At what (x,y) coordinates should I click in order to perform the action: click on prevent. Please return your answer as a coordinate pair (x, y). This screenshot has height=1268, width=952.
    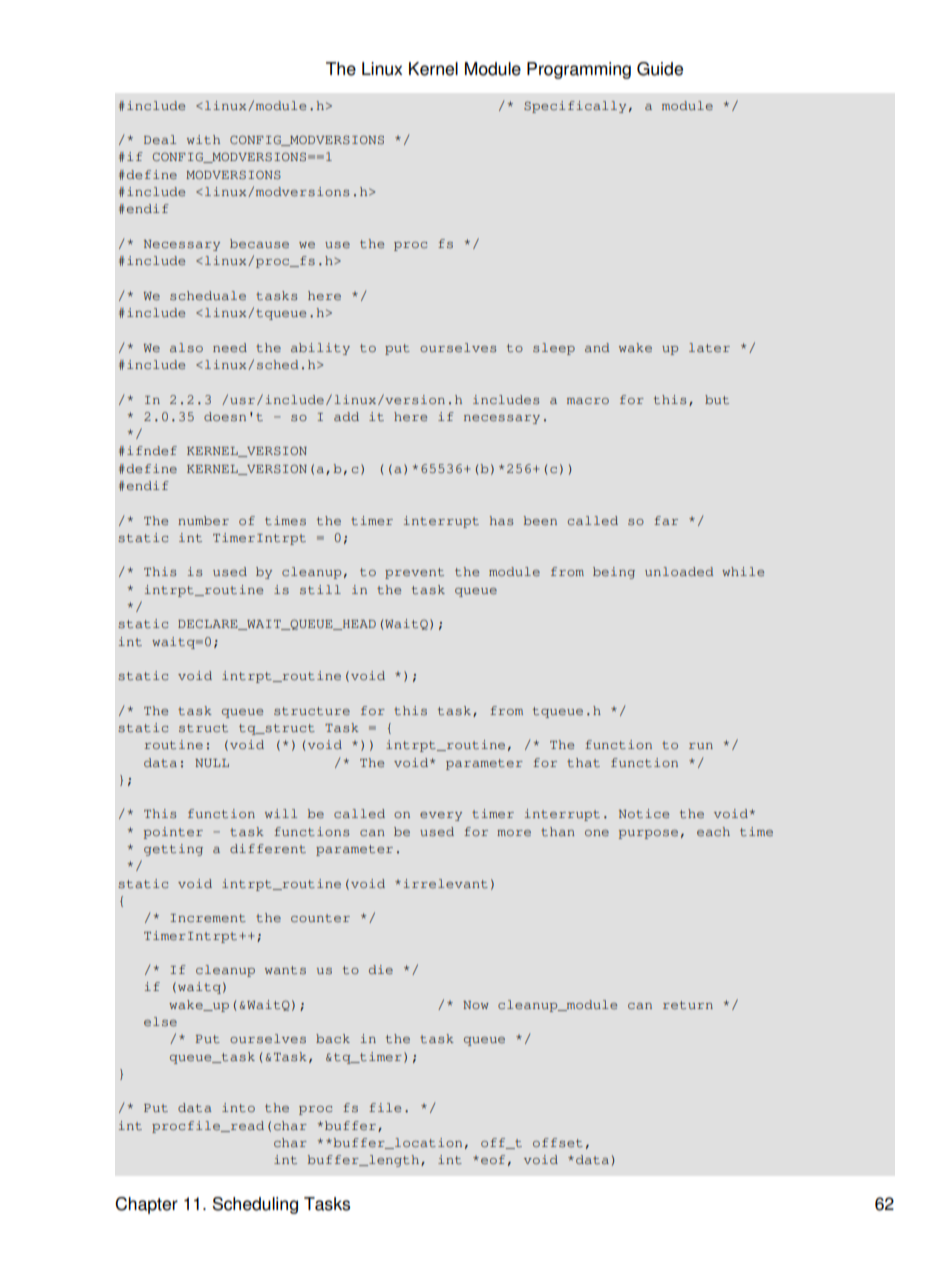
    Looking at the image, I should click on (414, 573).
